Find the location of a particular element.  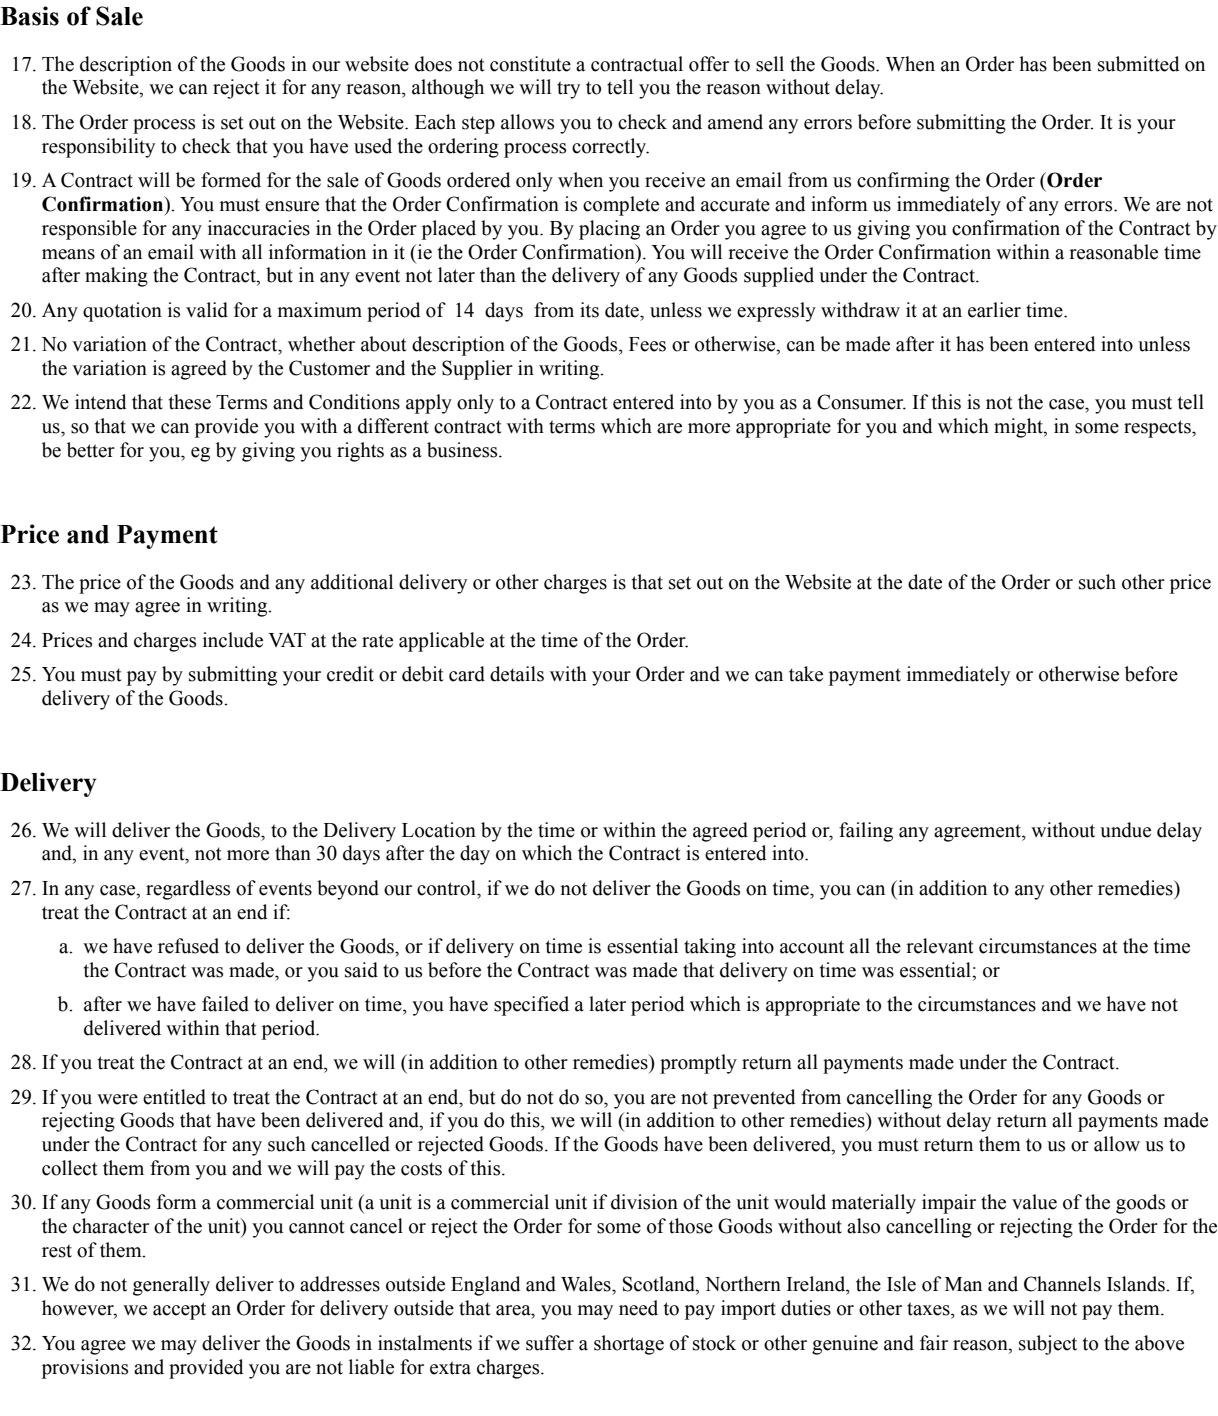

regardless is located at coordinates (188, 890).
